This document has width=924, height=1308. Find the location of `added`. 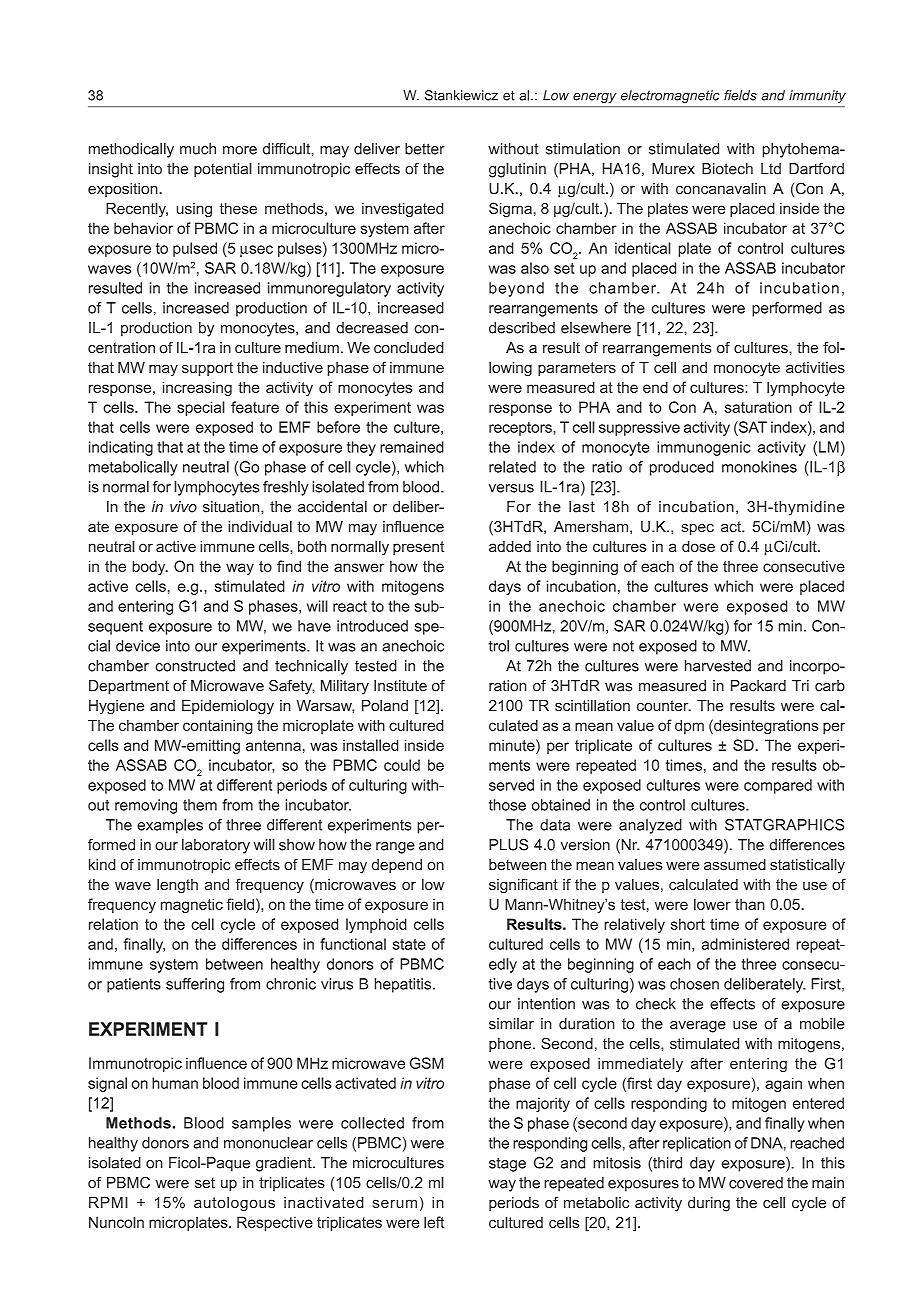

added is located at coordinates (510, 546).
